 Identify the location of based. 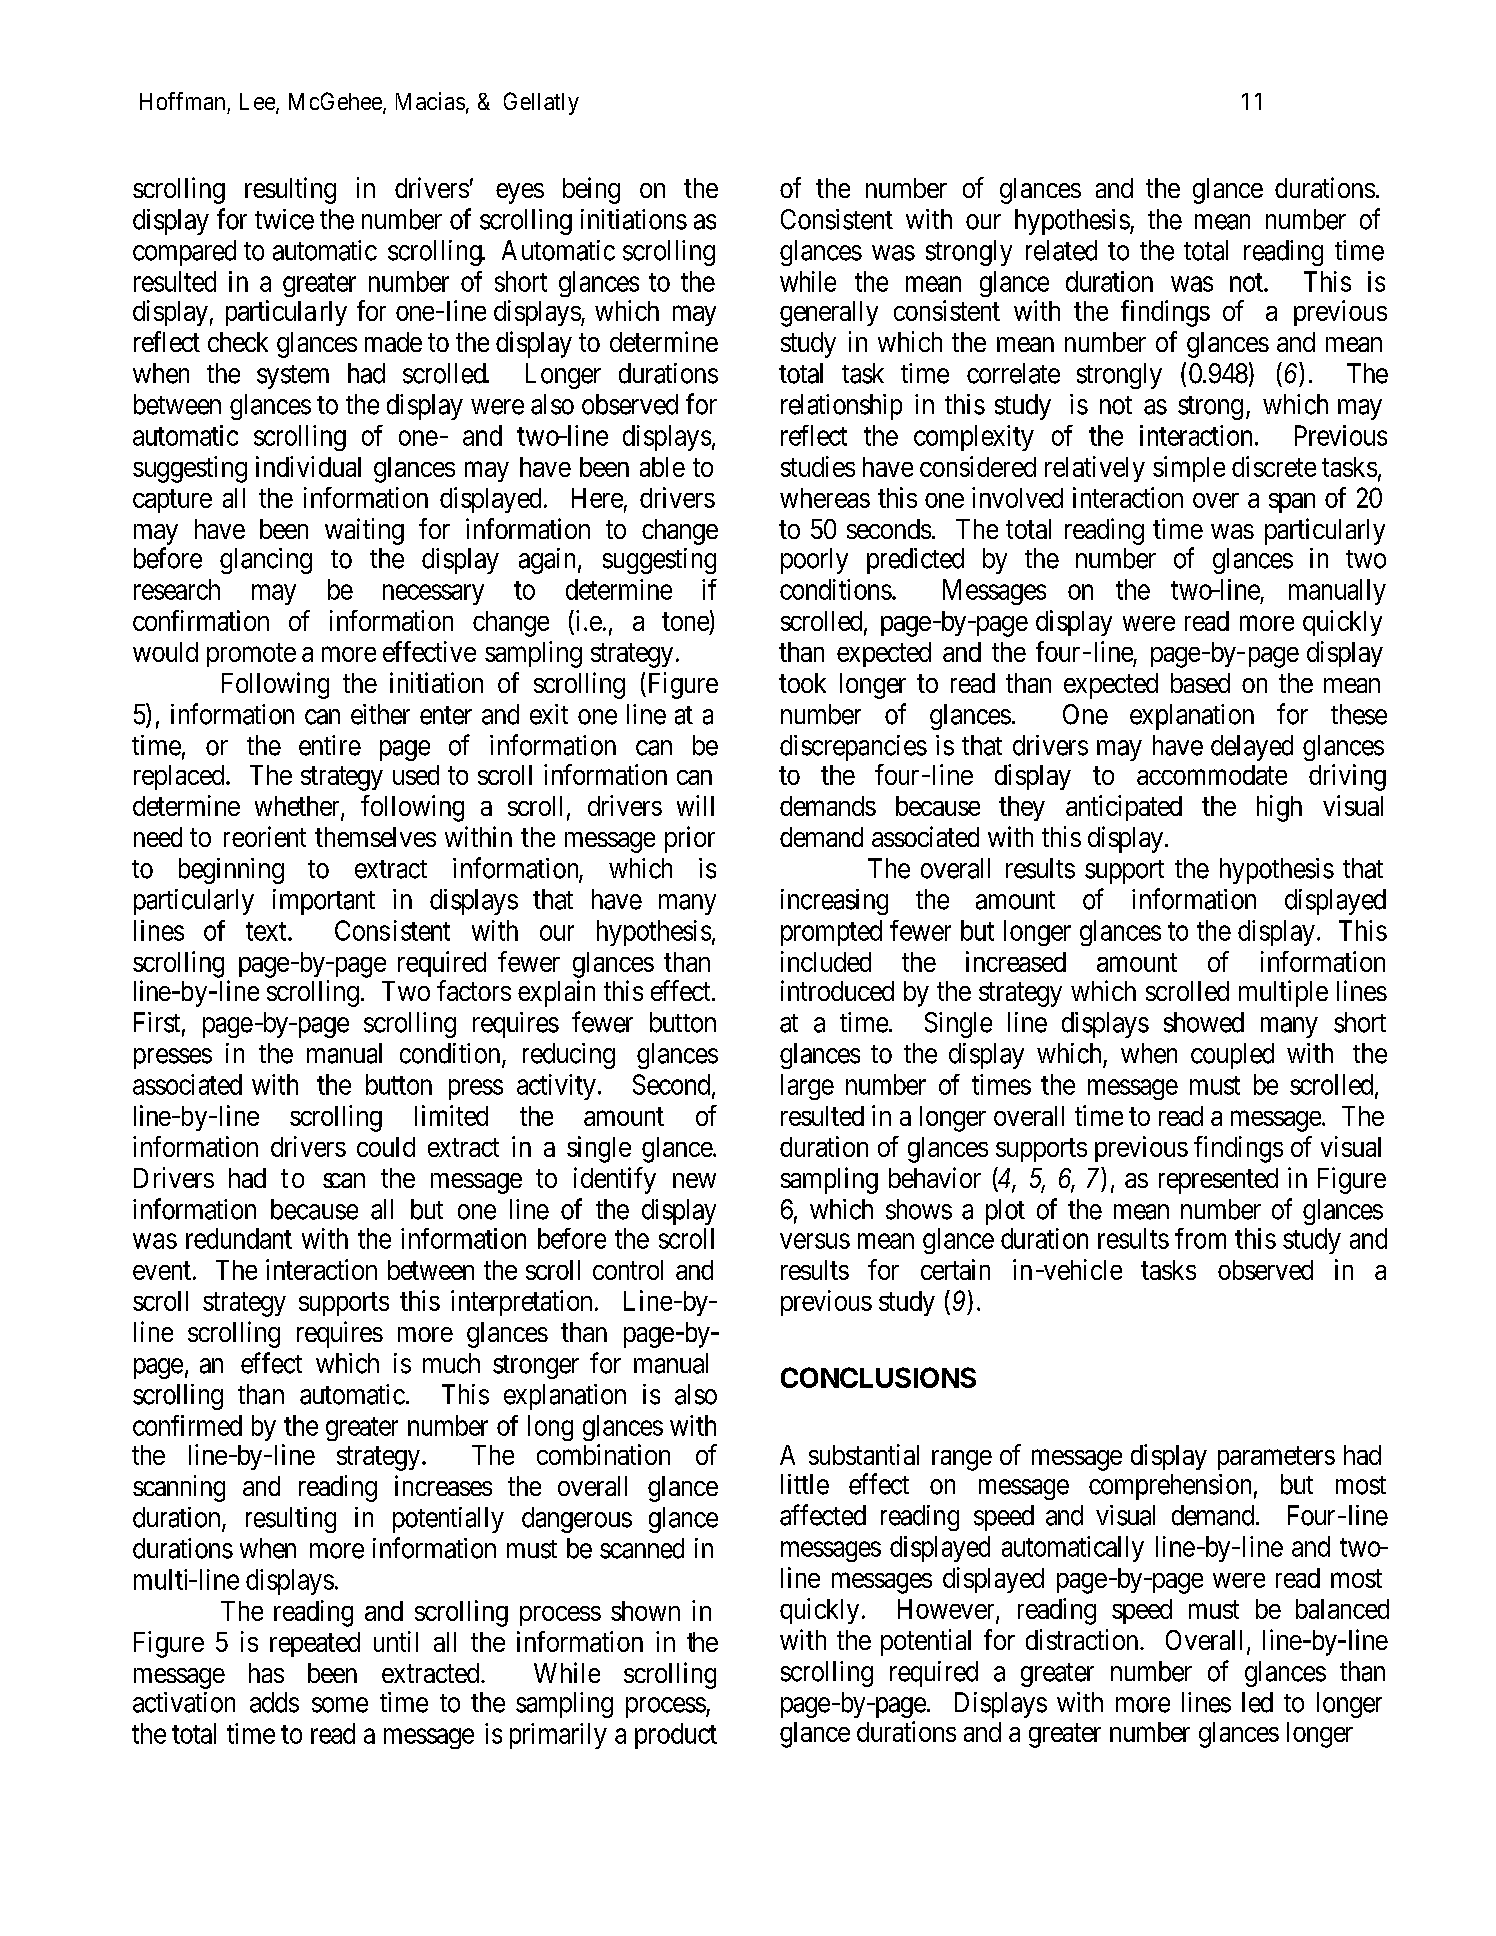
(1200, 683).
